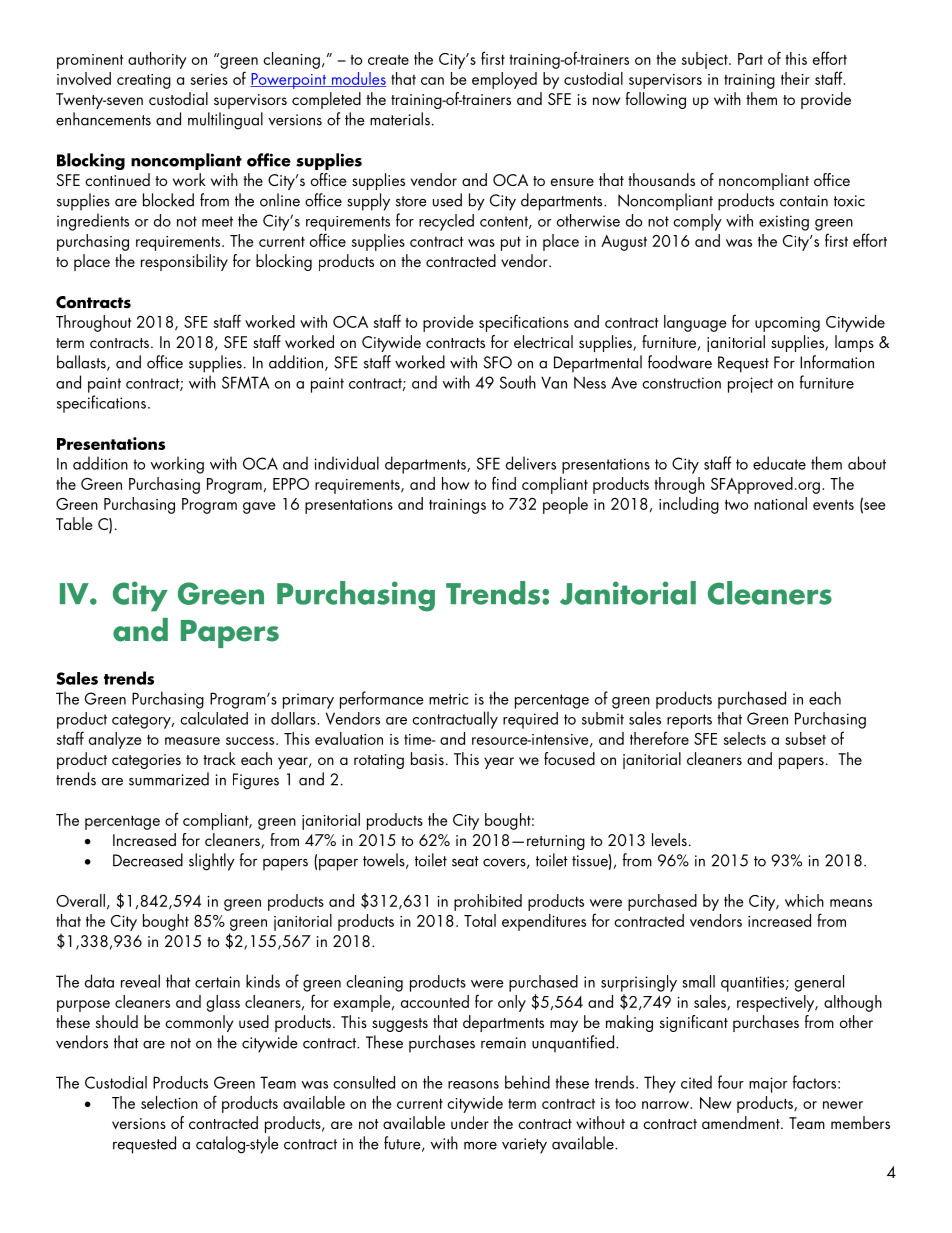  Describe the element at coordinates (169, 1102) in the screenshot. I see `selection` at that location.
